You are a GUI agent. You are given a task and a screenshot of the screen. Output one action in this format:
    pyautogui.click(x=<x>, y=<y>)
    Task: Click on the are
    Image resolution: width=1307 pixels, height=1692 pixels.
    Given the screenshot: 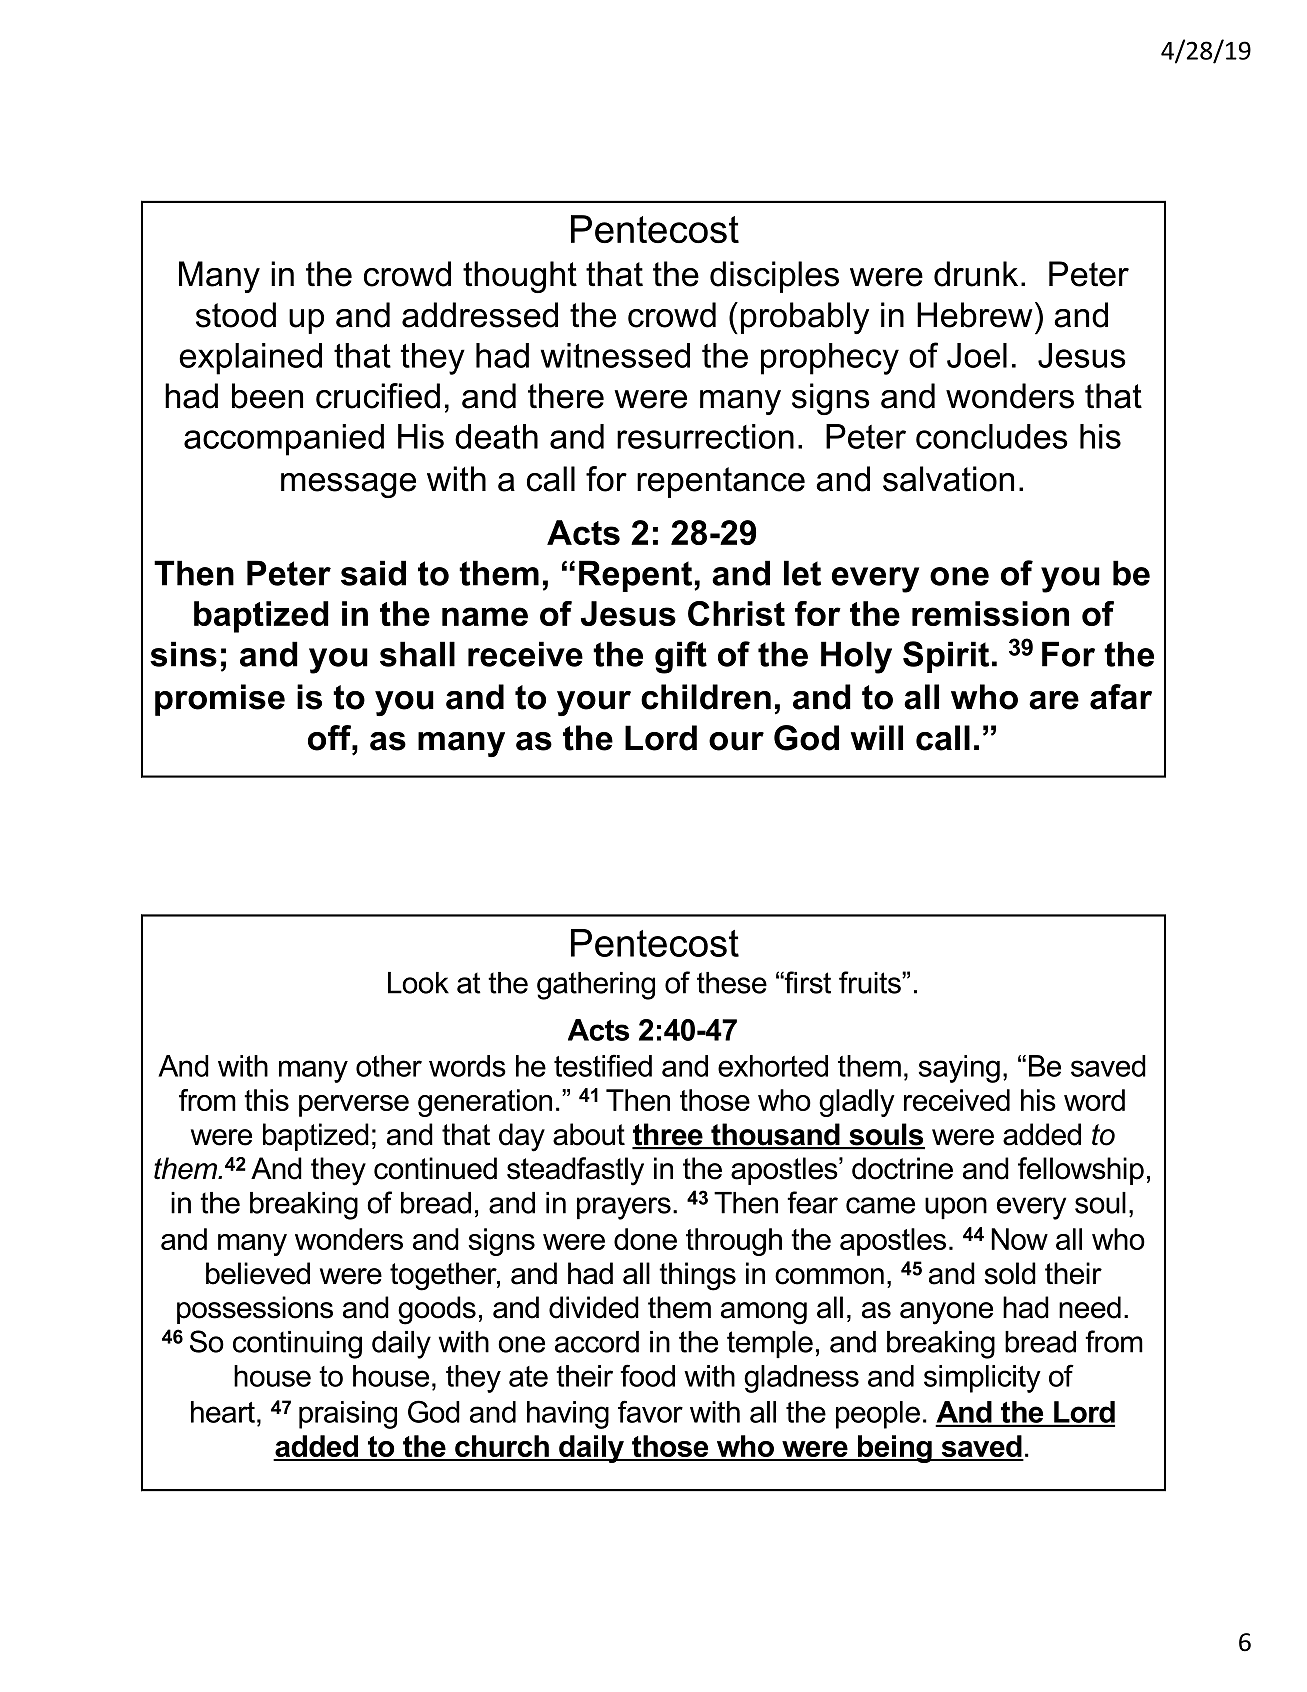 What is the action you would take?
    pyautogui.click(x=1054, y=700)
